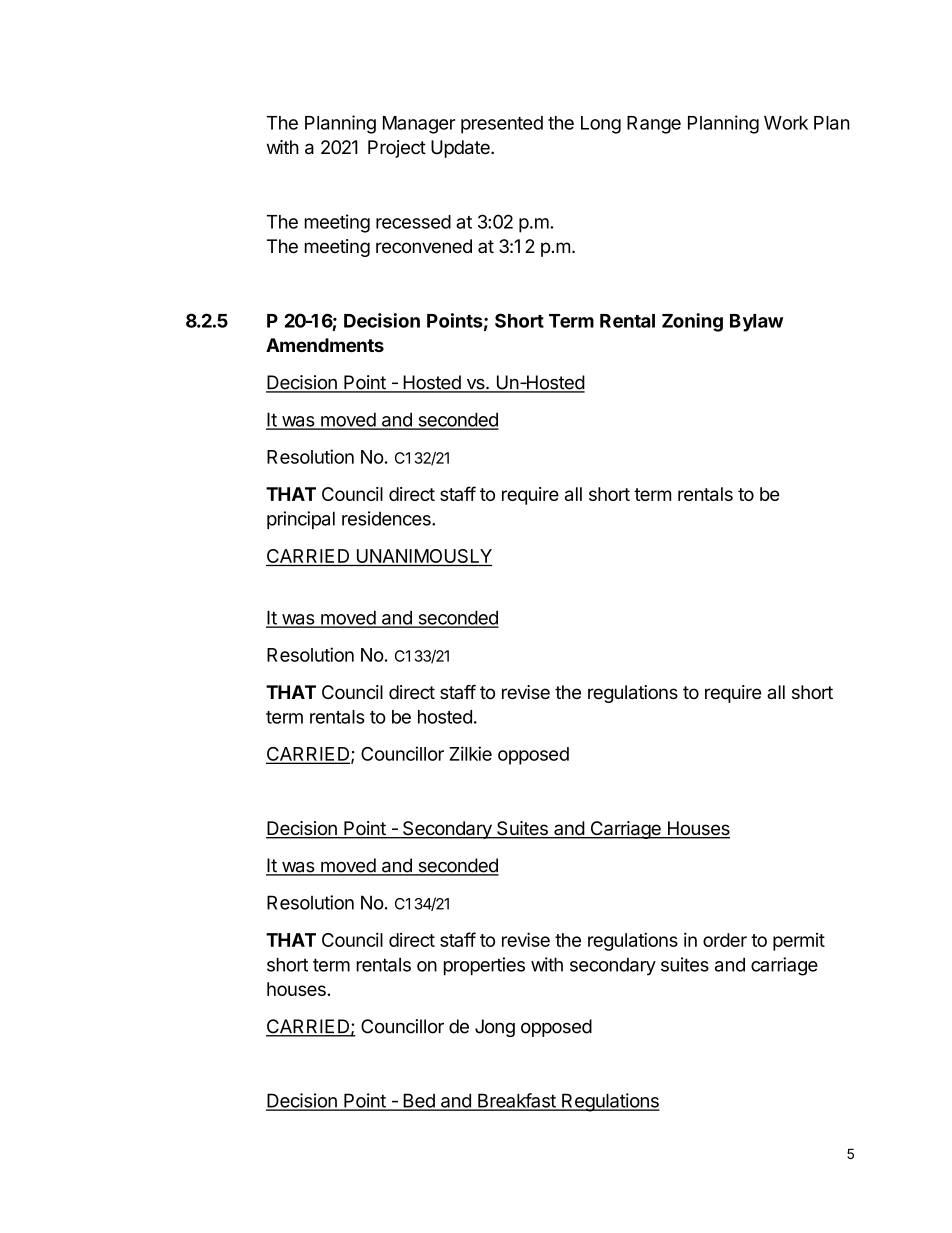 The image size is (952, 1233). I want to click on residences, so click(387, 518).
